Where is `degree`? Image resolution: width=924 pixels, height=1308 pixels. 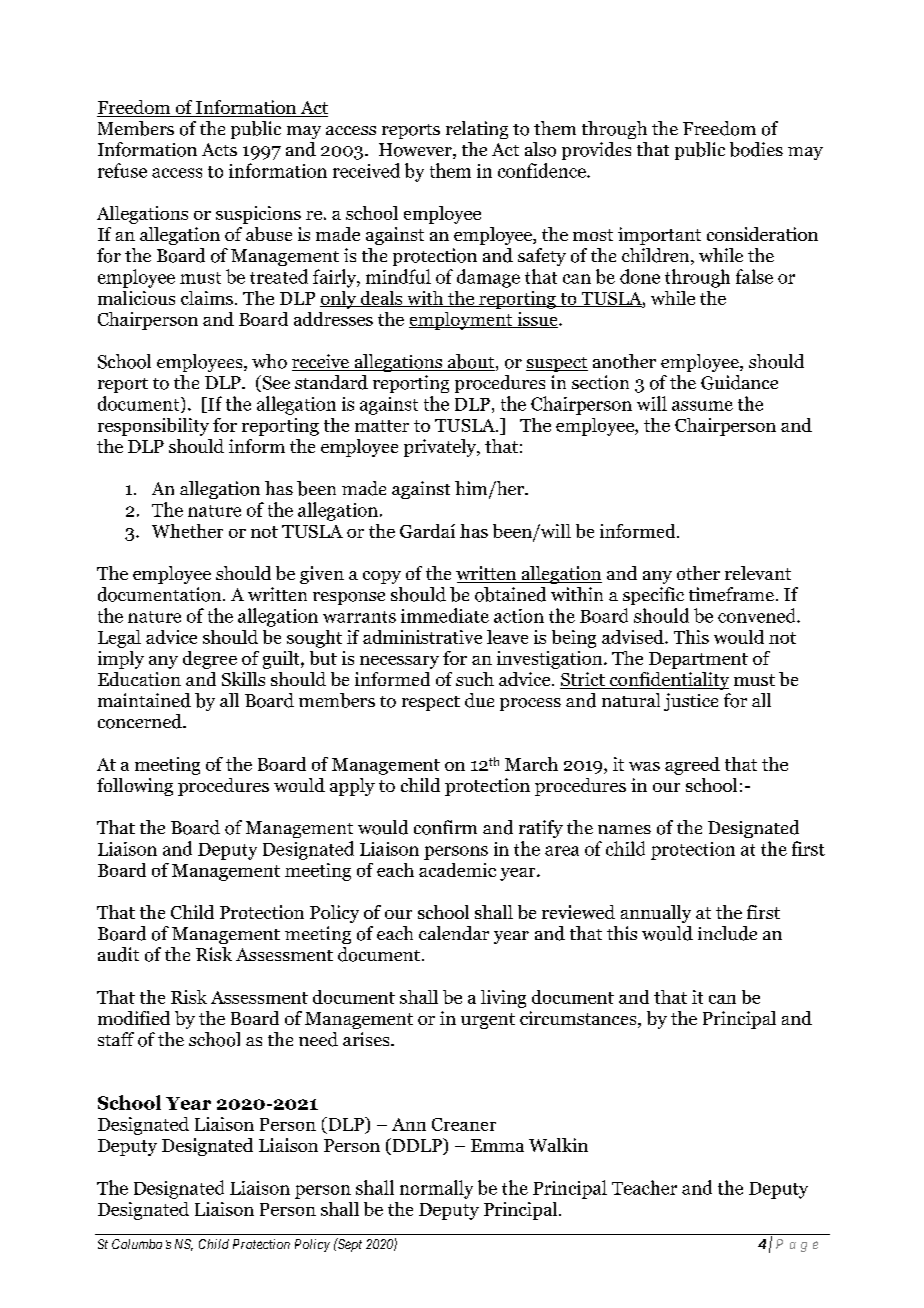 degree is located at coordinates (210, 660).
